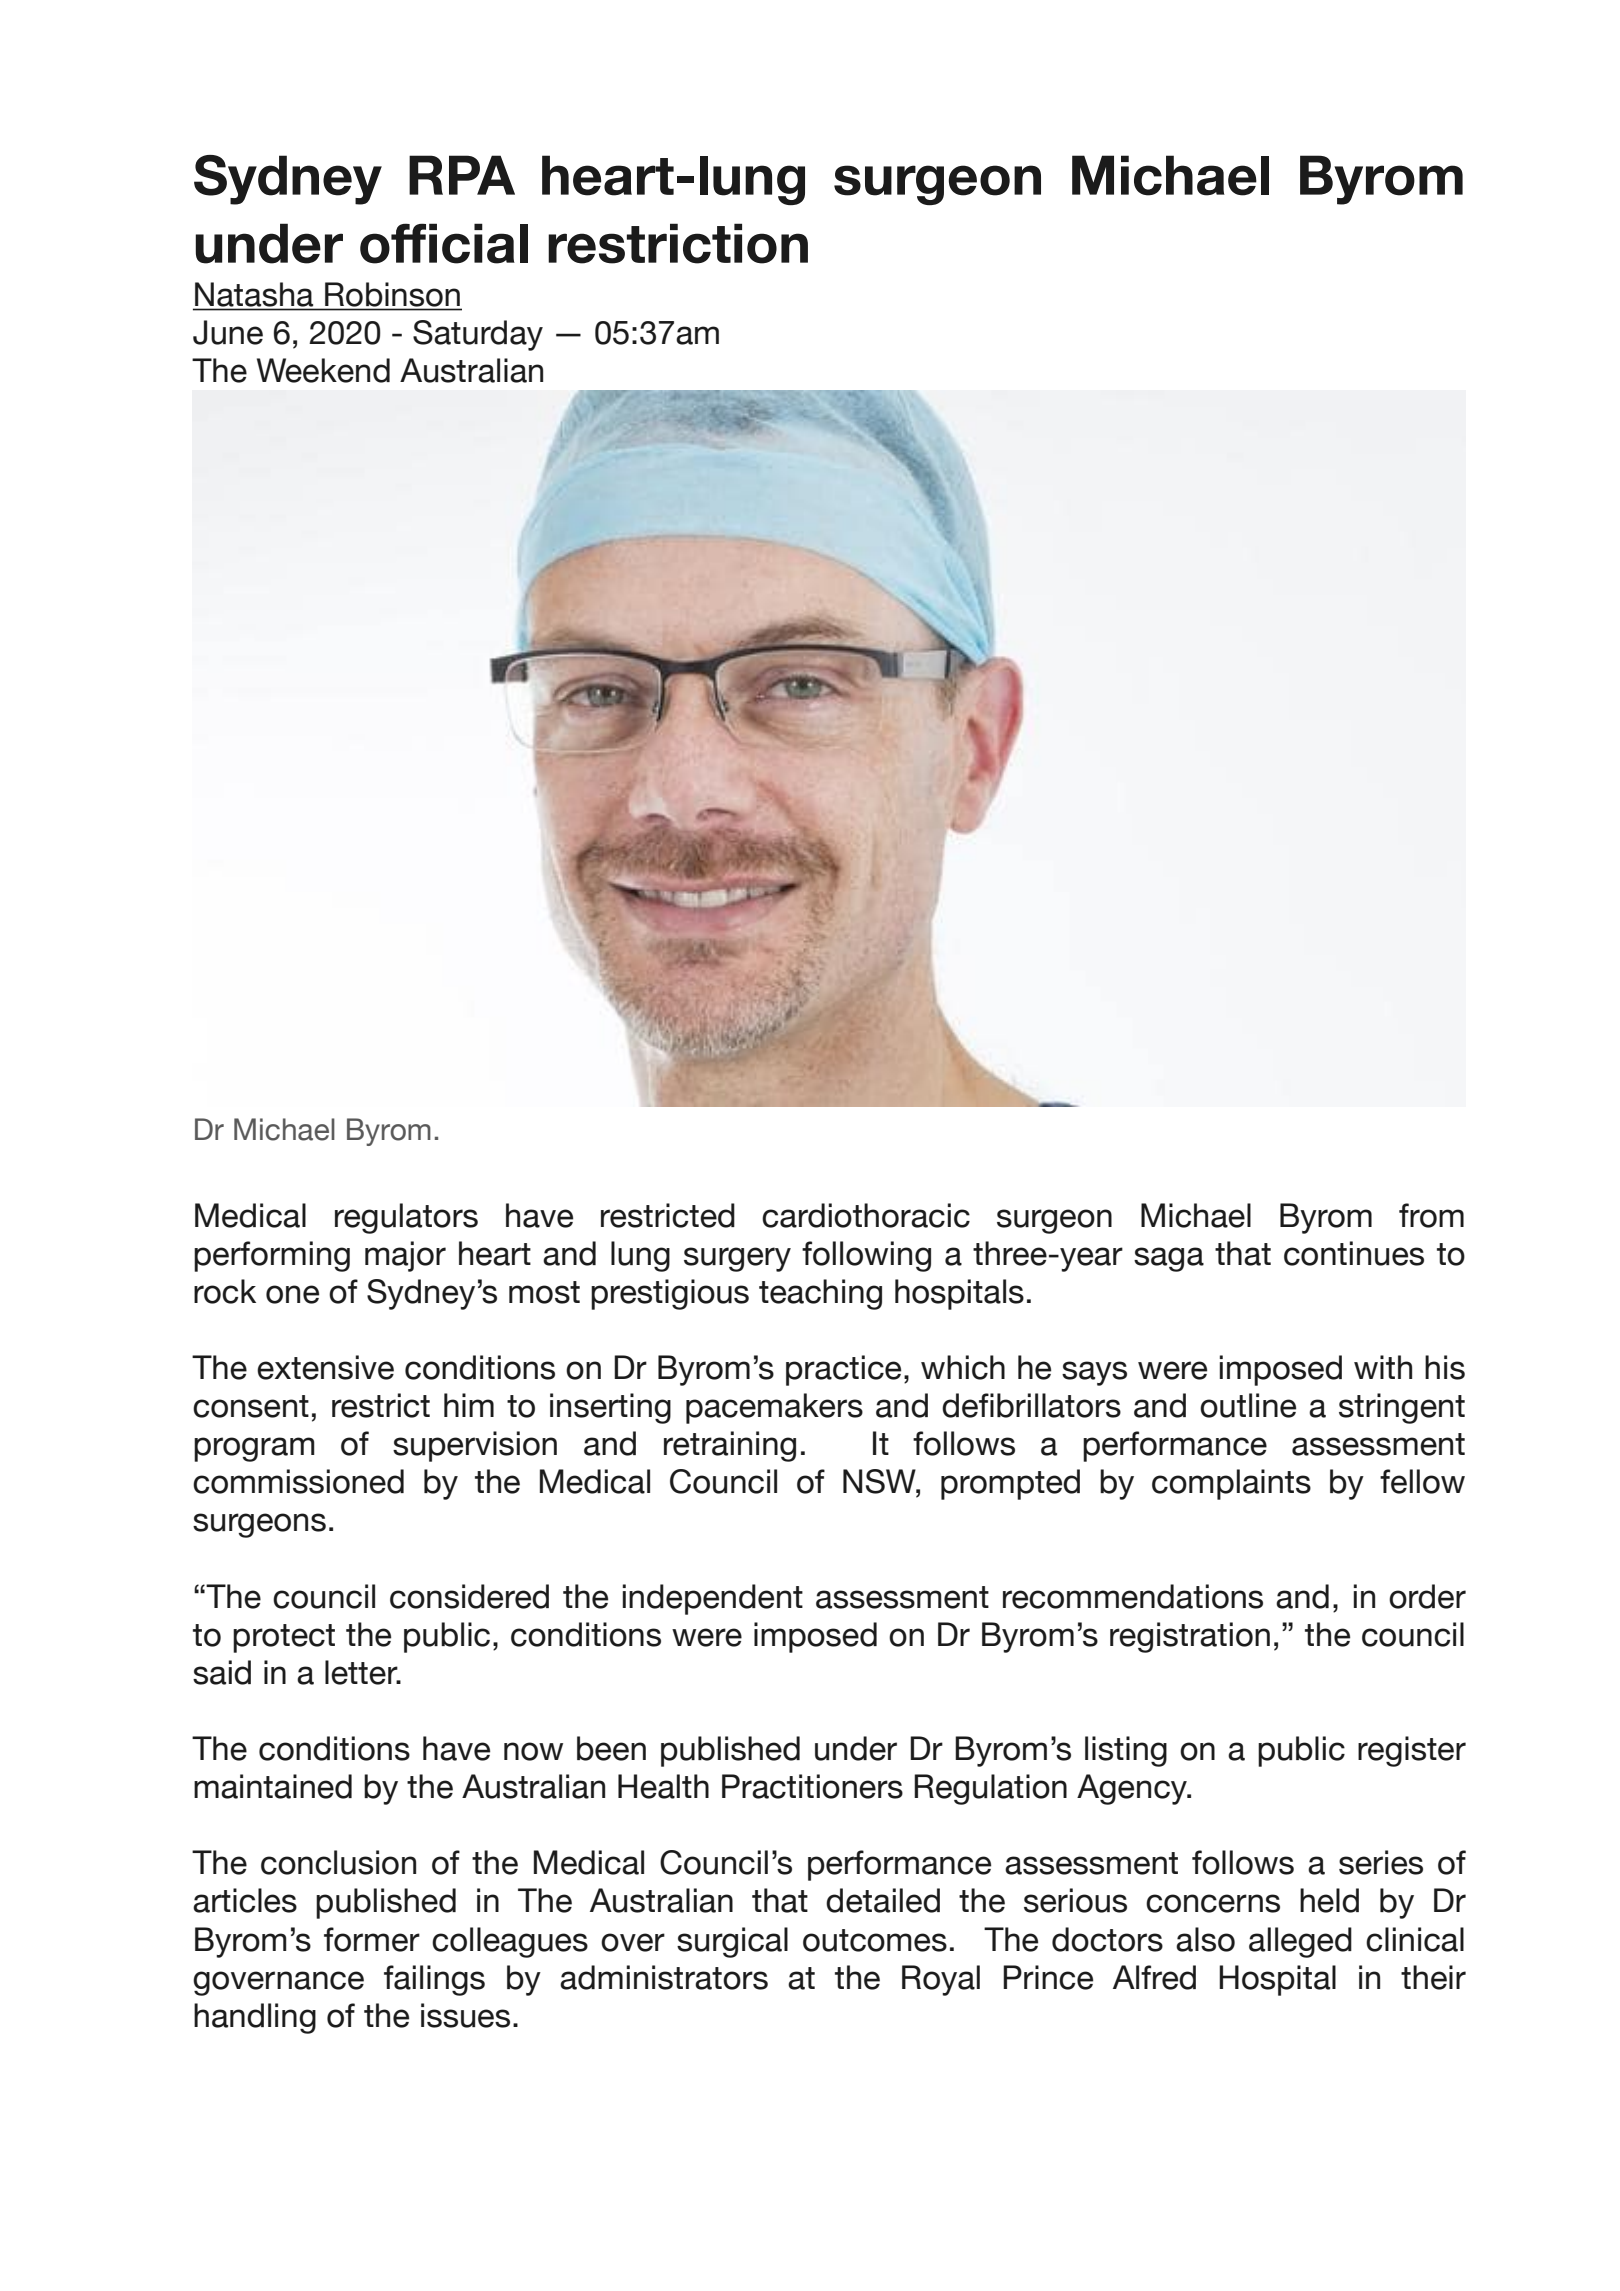  I want to click on Saturday, so click(478, 335).
